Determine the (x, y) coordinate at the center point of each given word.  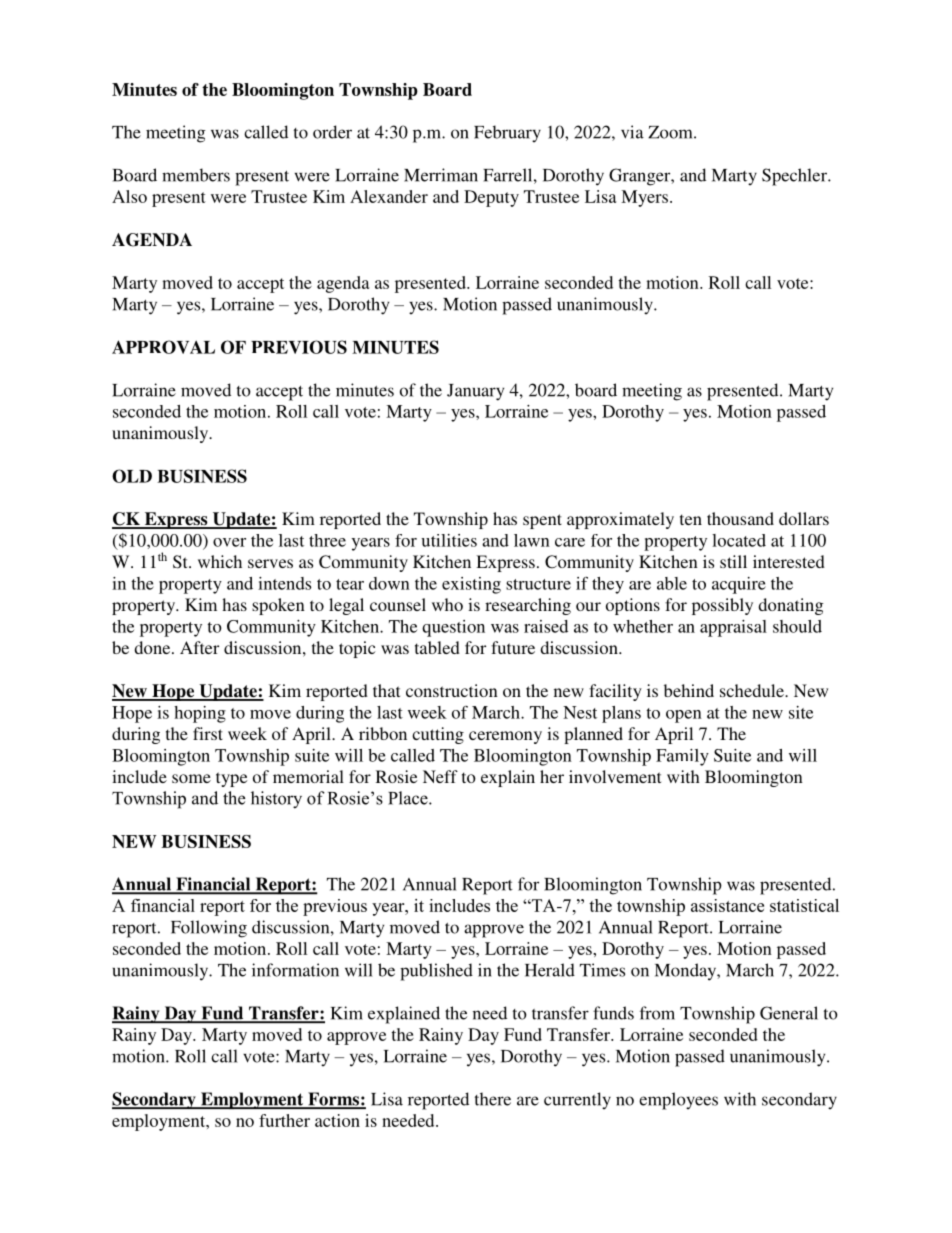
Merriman (441, 175)
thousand (740, 518)
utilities (449, 540)
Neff (440, 776)
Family (682, 757)
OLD (132, 476)
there (493, 1099)
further (284, 1120)
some (191, 778)
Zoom (671, 132)
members (196, 175)
